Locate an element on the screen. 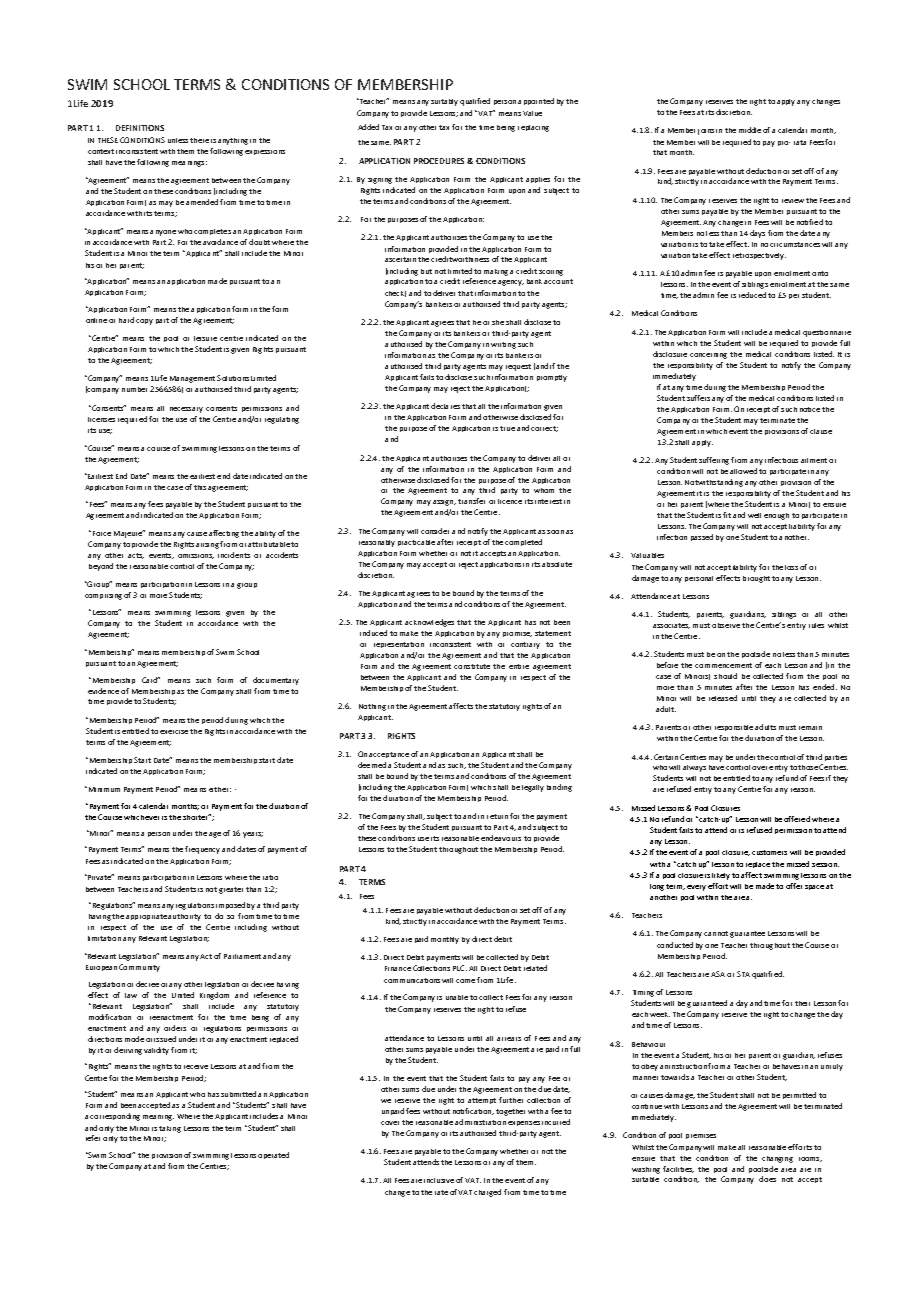  there is located at coordinates (199, 140).
